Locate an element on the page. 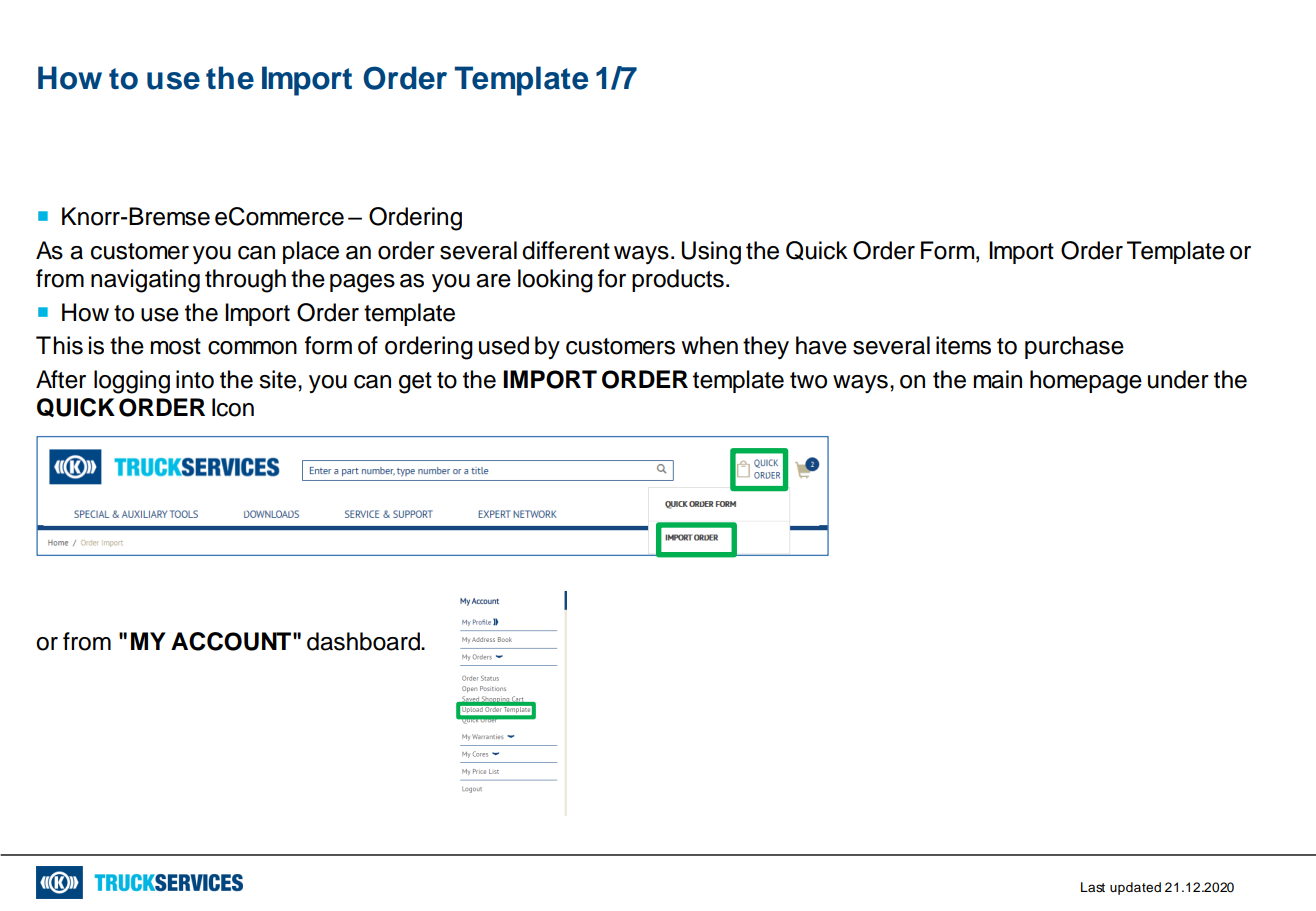 The height and width of the image is (911, 1316). navigating is located at coordinates (145, 281).
